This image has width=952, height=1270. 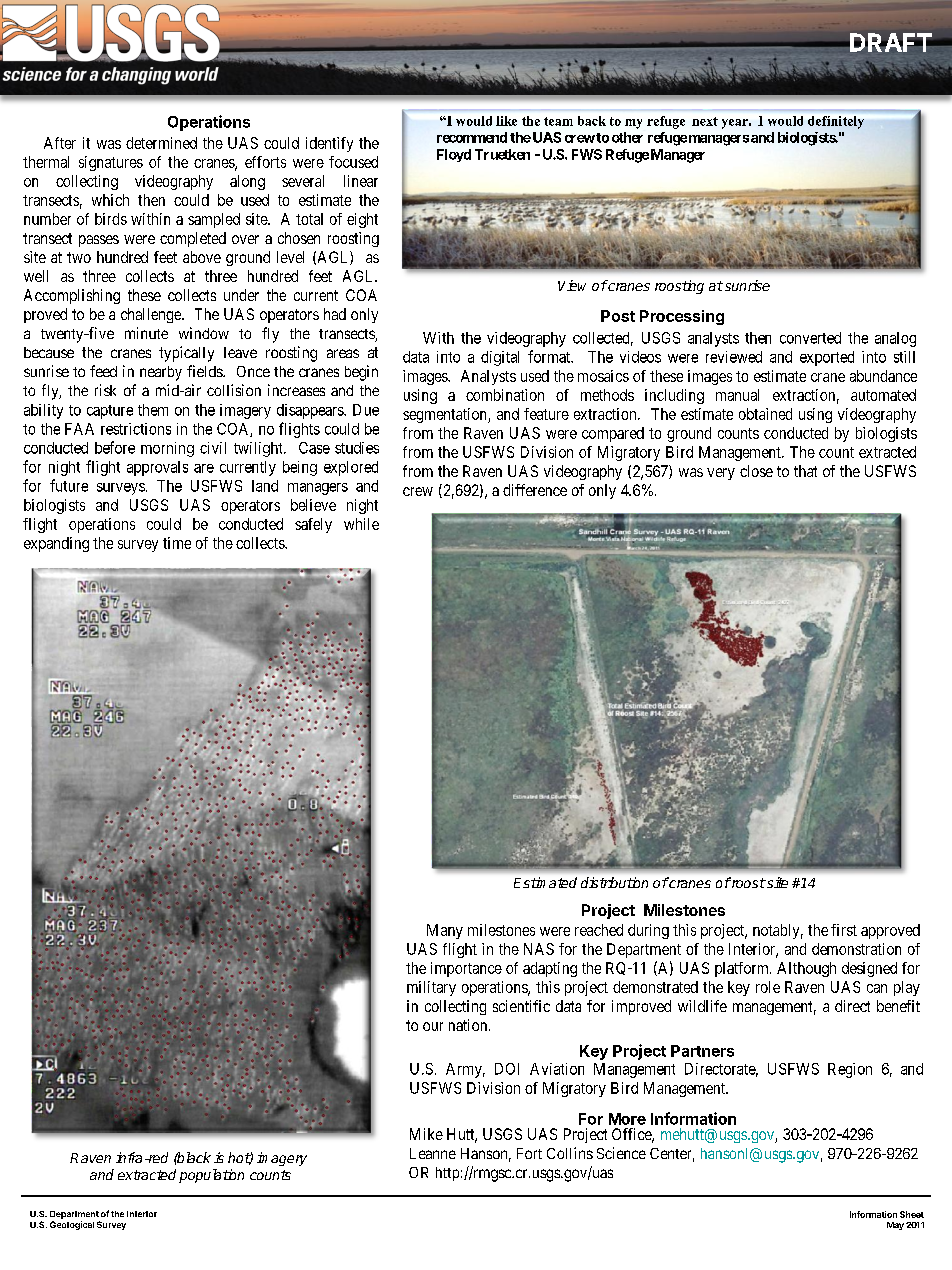 What do you see at coordinates (361, 524) in the image?
I see `while` at bounding box center [361, 524].
